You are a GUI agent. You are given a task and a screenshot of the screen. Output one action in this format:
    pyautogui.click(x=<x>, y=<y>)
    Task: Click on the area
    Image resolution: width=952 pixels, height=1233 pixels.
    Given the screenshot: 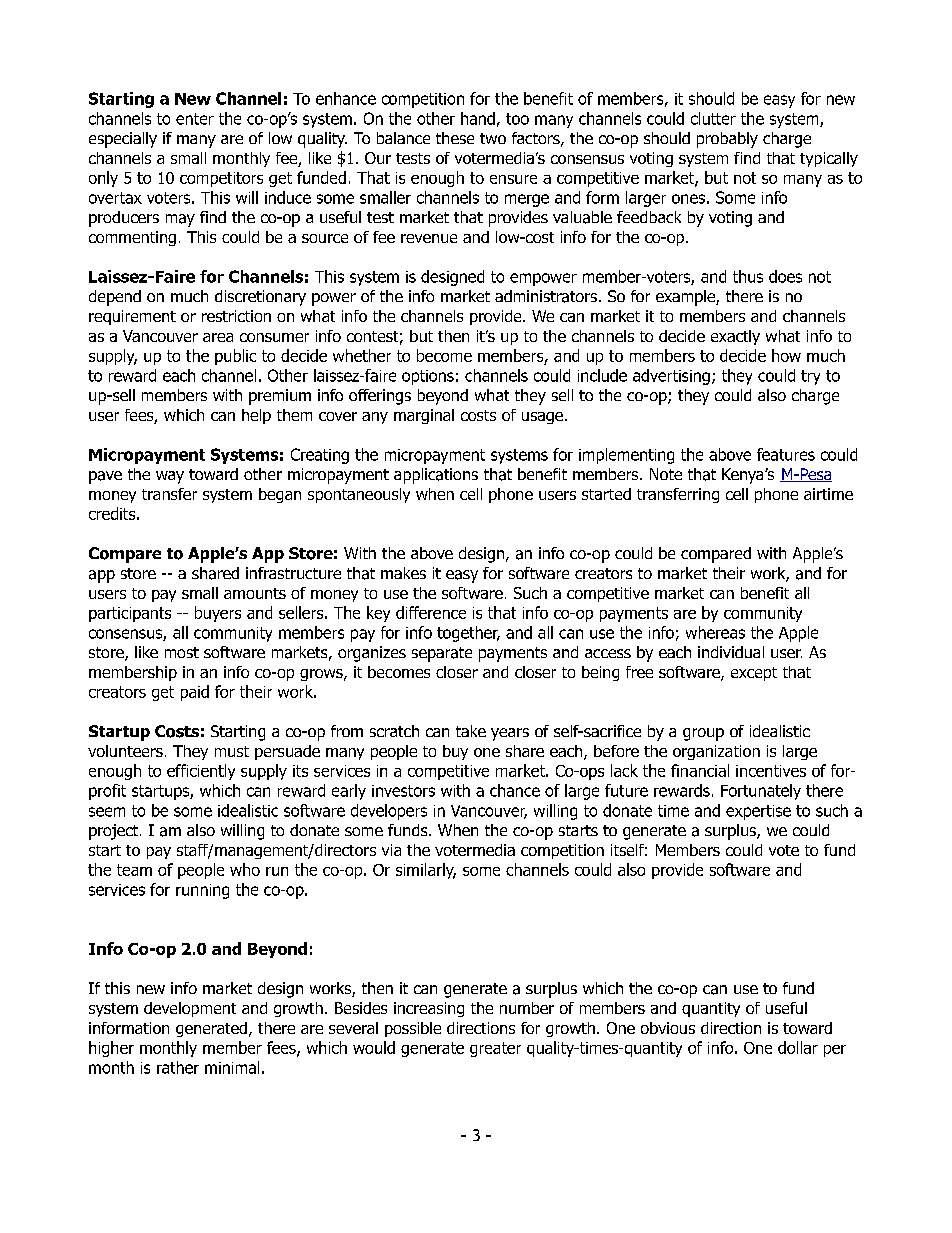 What is the action you would take?
    pyautogui.click(x=218, y=337)
